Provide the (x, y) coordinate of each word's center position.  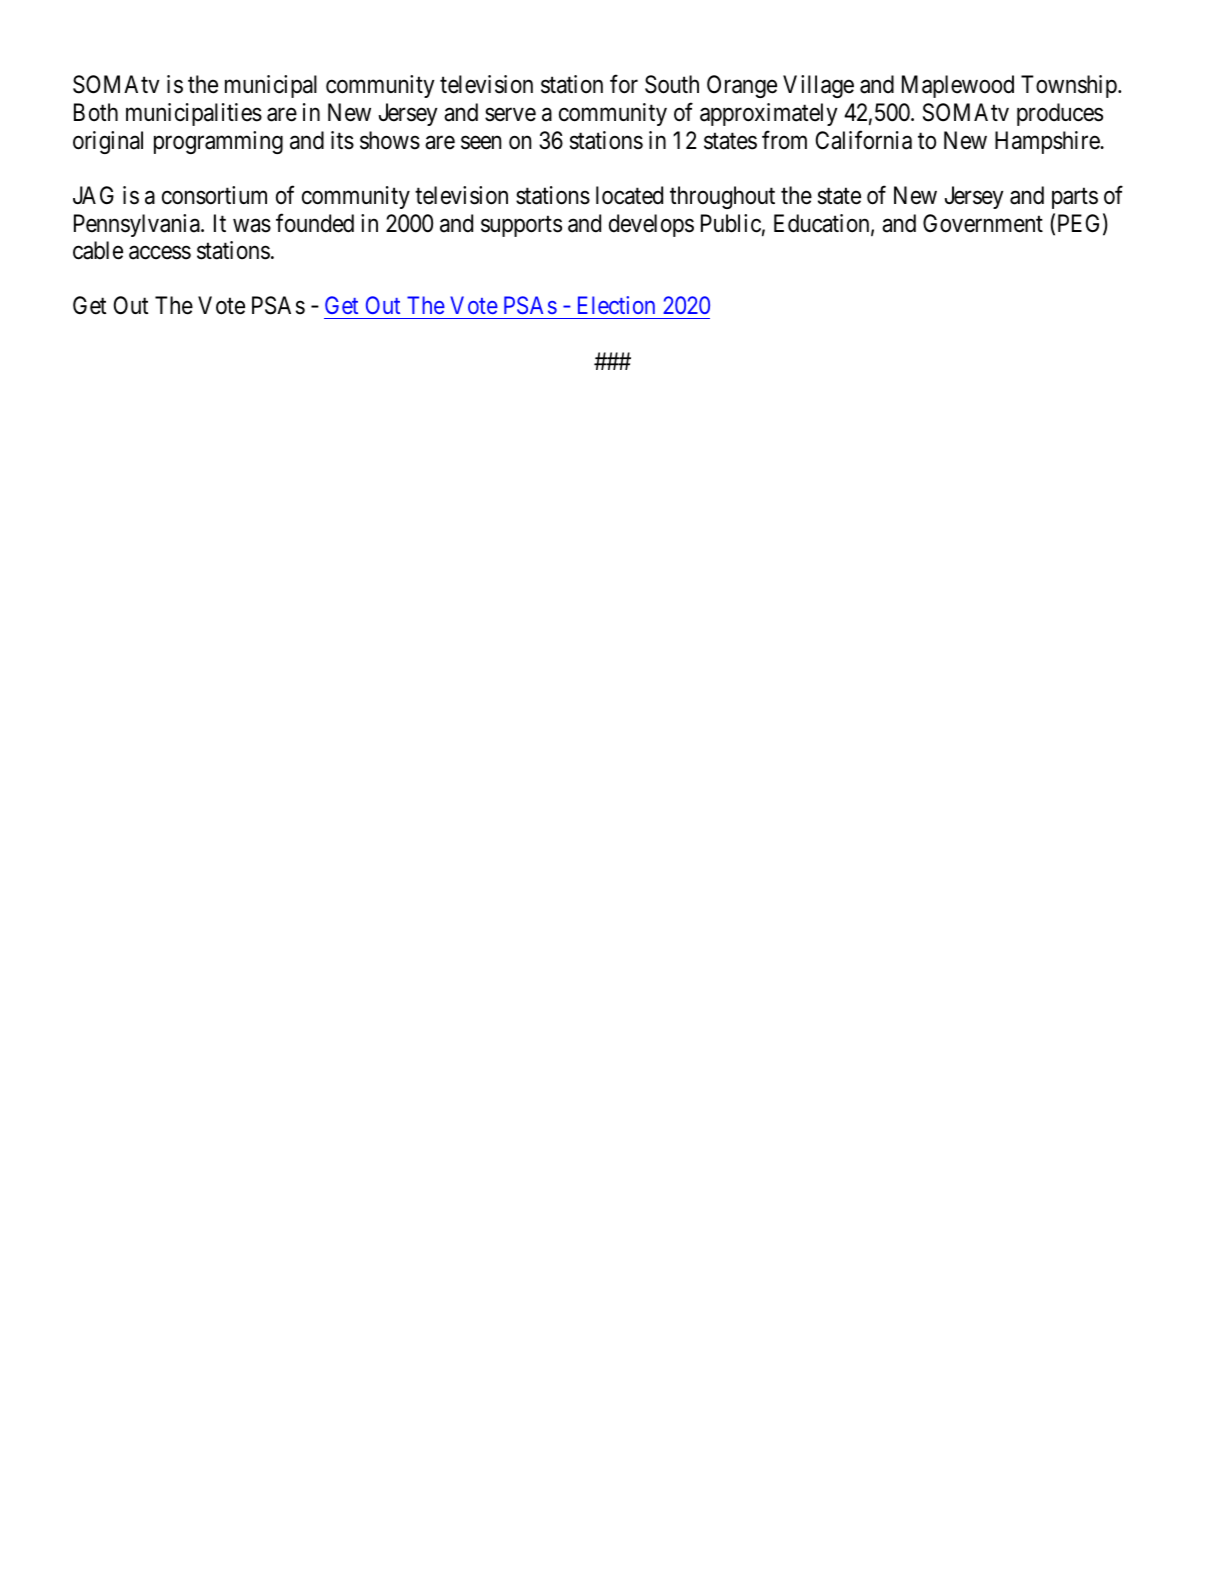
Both (96, 112)
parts (1075, 198)
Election (616, 305)
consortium (214, 195)
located (629, 195)
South (672, 84)
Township (1070, 86)
